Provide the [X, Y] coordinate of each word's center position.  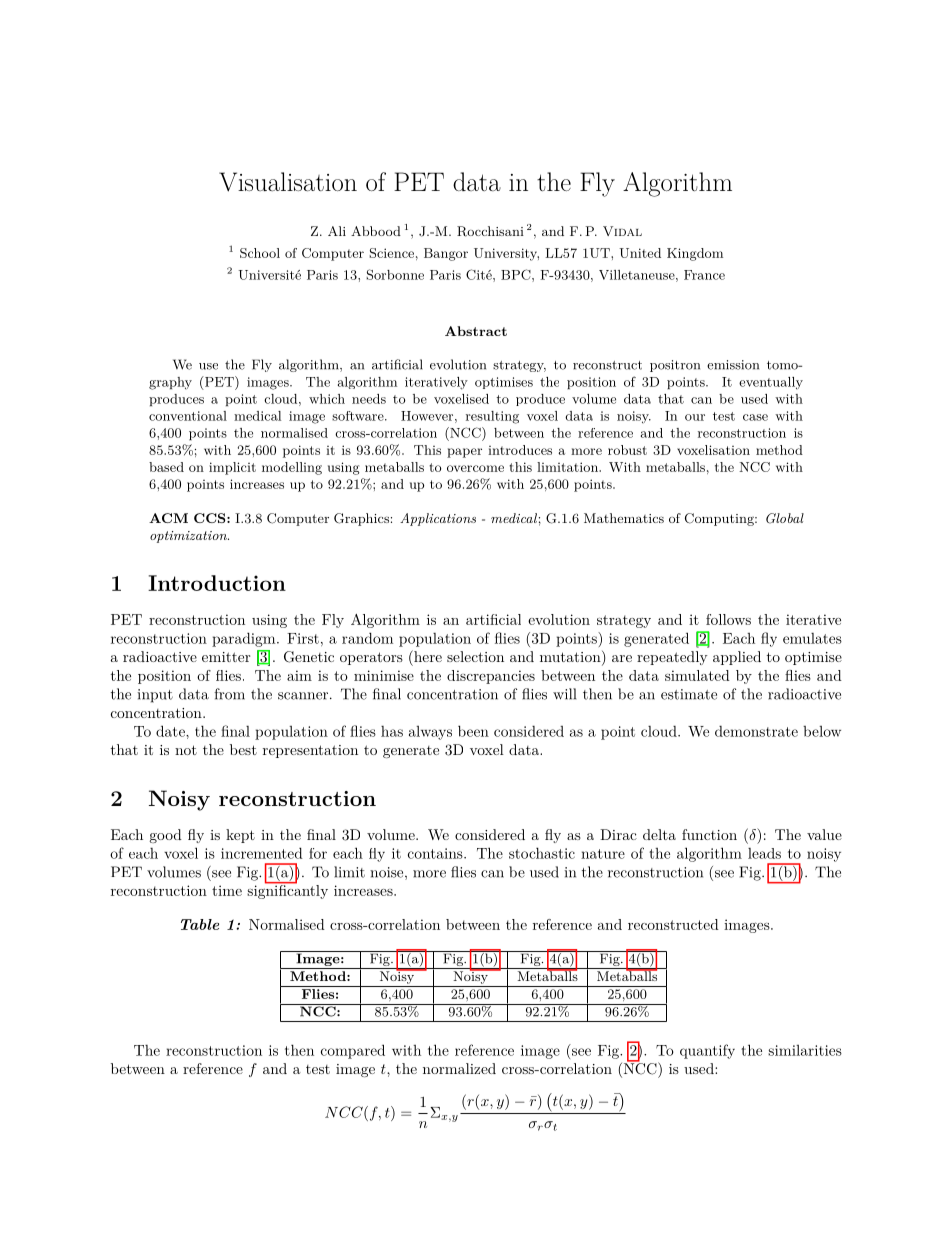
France [704, 275]
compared [353, 1051]
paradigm [245, 639]
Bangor [446, 254]
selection [475, 656]
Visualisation [288, 182]
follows [728, 619]
